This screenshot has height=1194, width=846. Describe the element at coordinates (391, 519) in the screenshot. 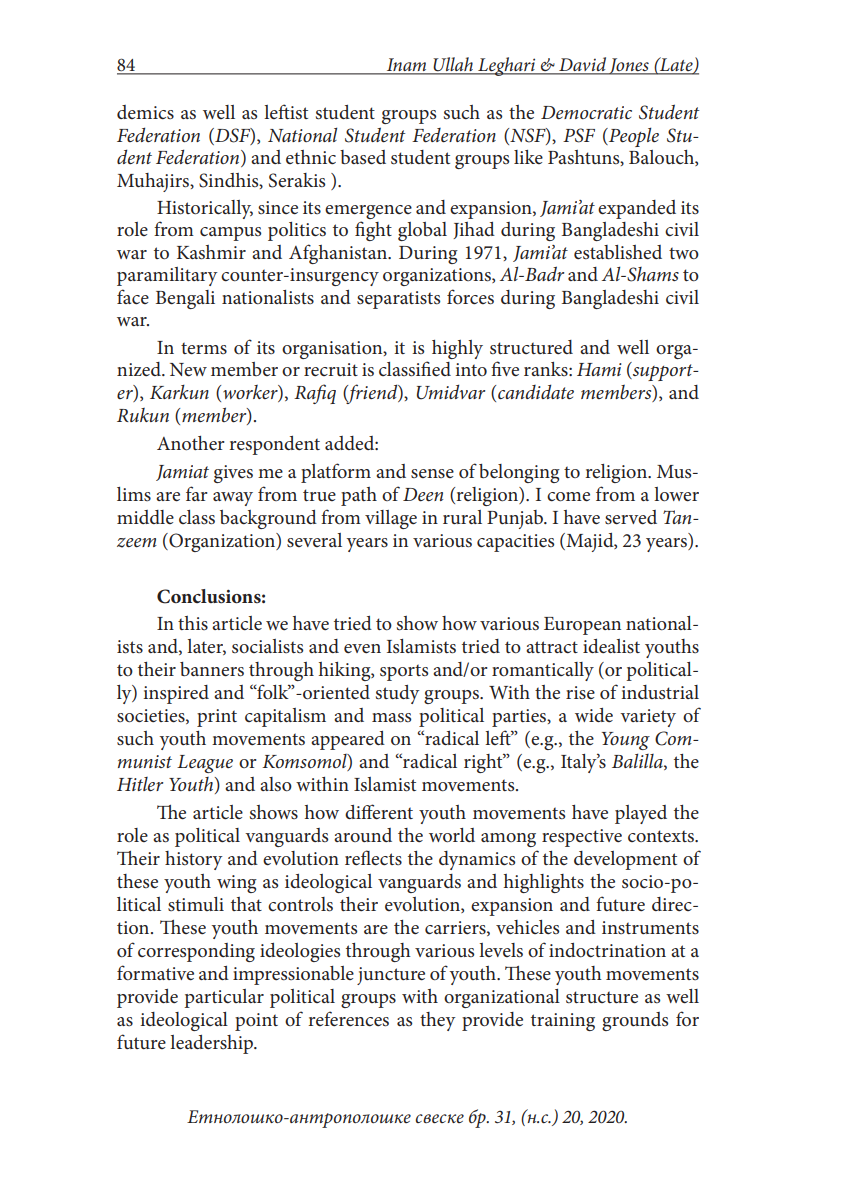

I see `village` at that location.
